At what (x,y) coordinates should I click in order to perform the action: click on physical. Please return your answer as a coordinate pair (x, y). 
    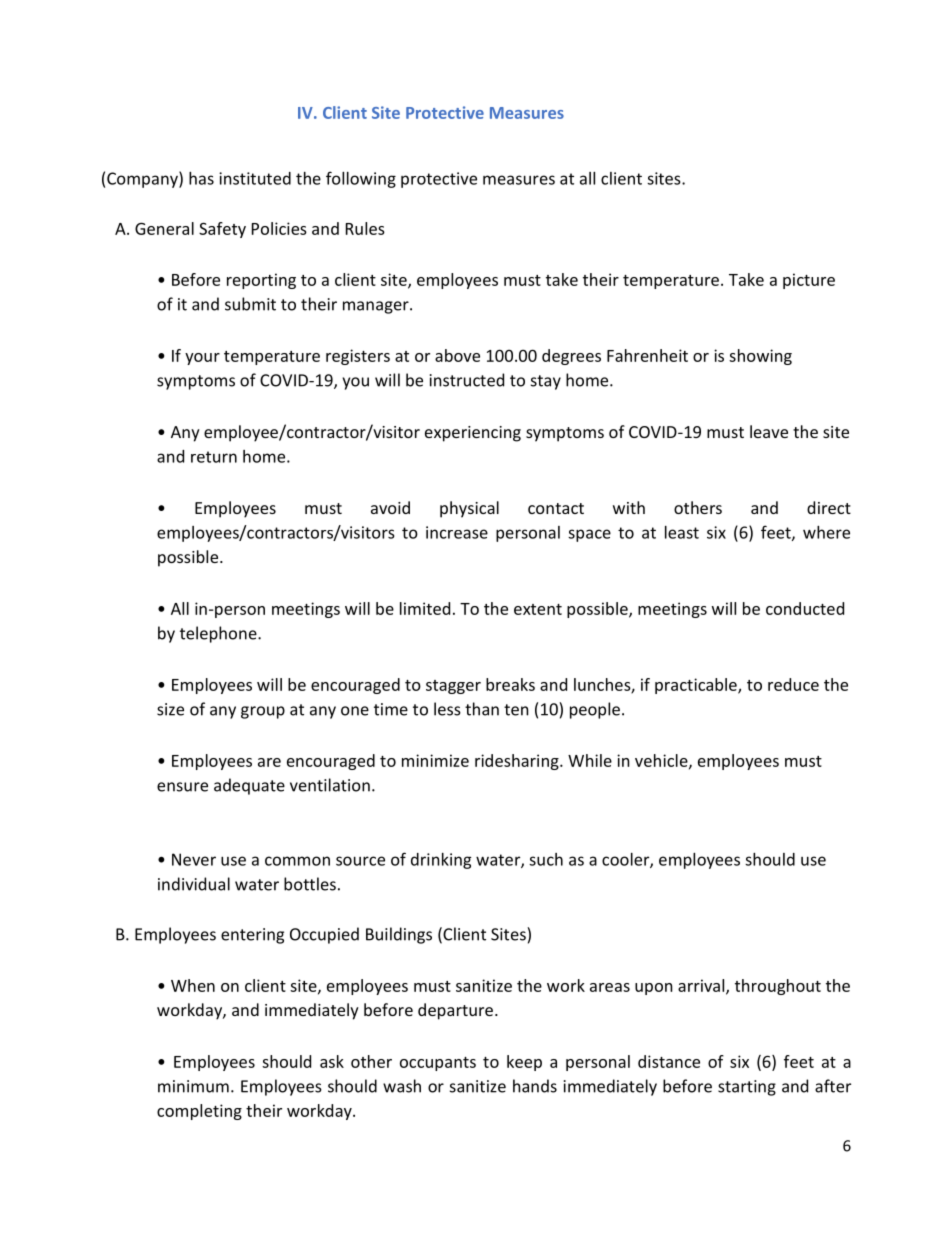
    Looking at the image, I should click on (469, 509).
